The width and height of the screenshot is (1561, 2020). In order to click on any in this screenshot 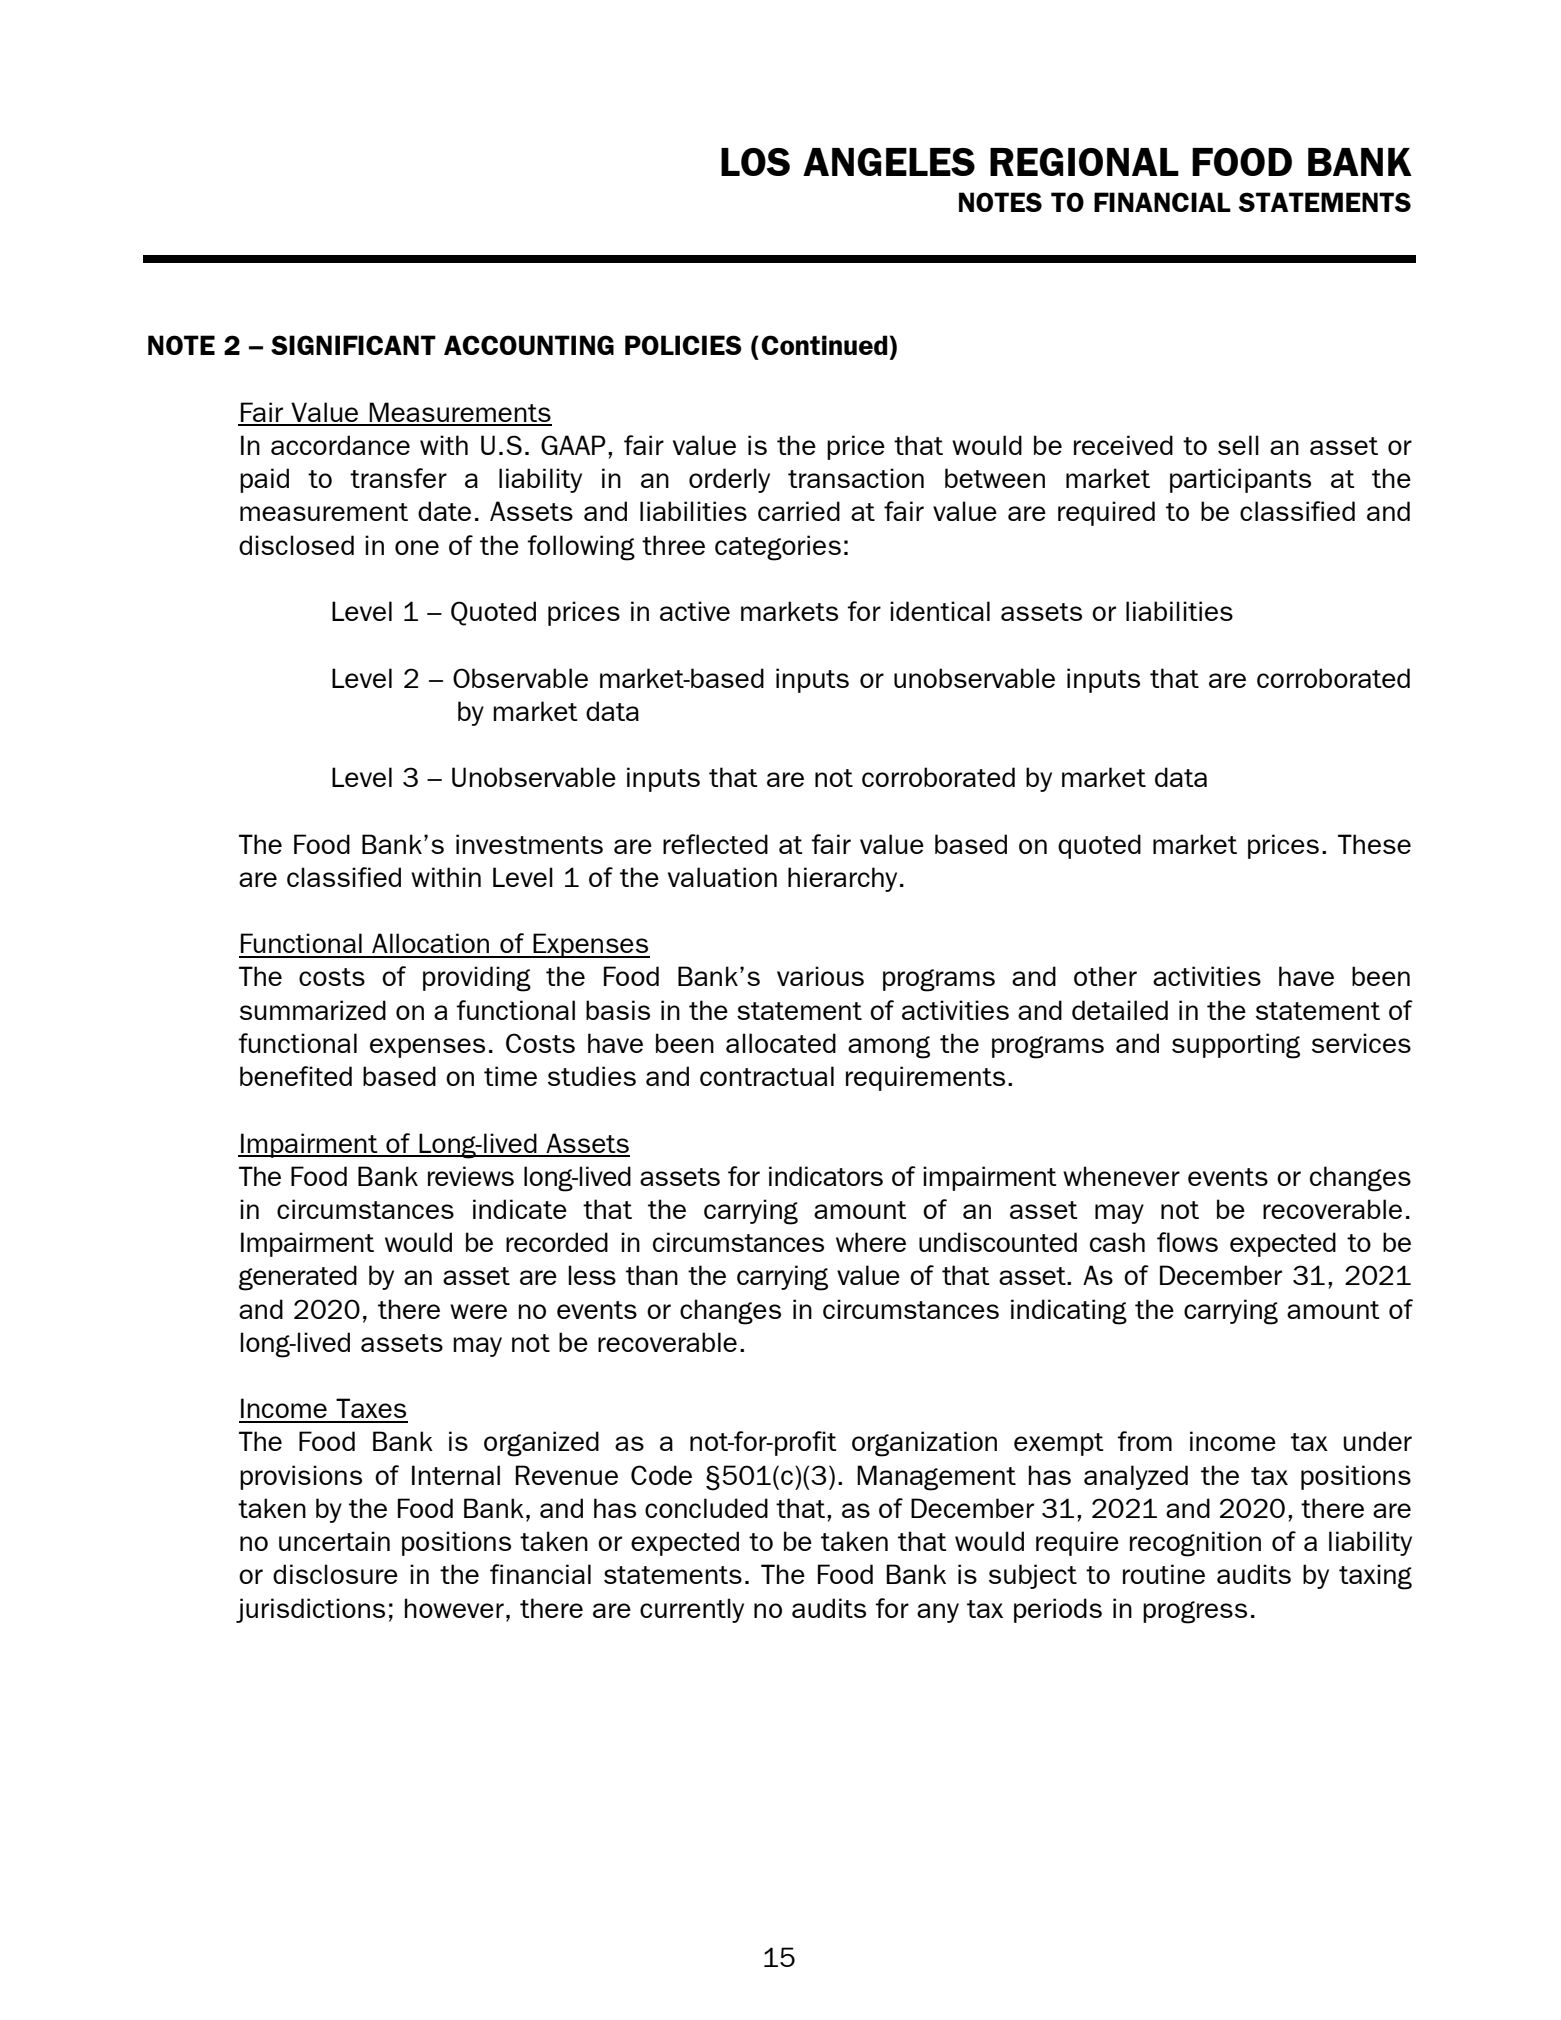, I will do `click(938, 1613)`.
